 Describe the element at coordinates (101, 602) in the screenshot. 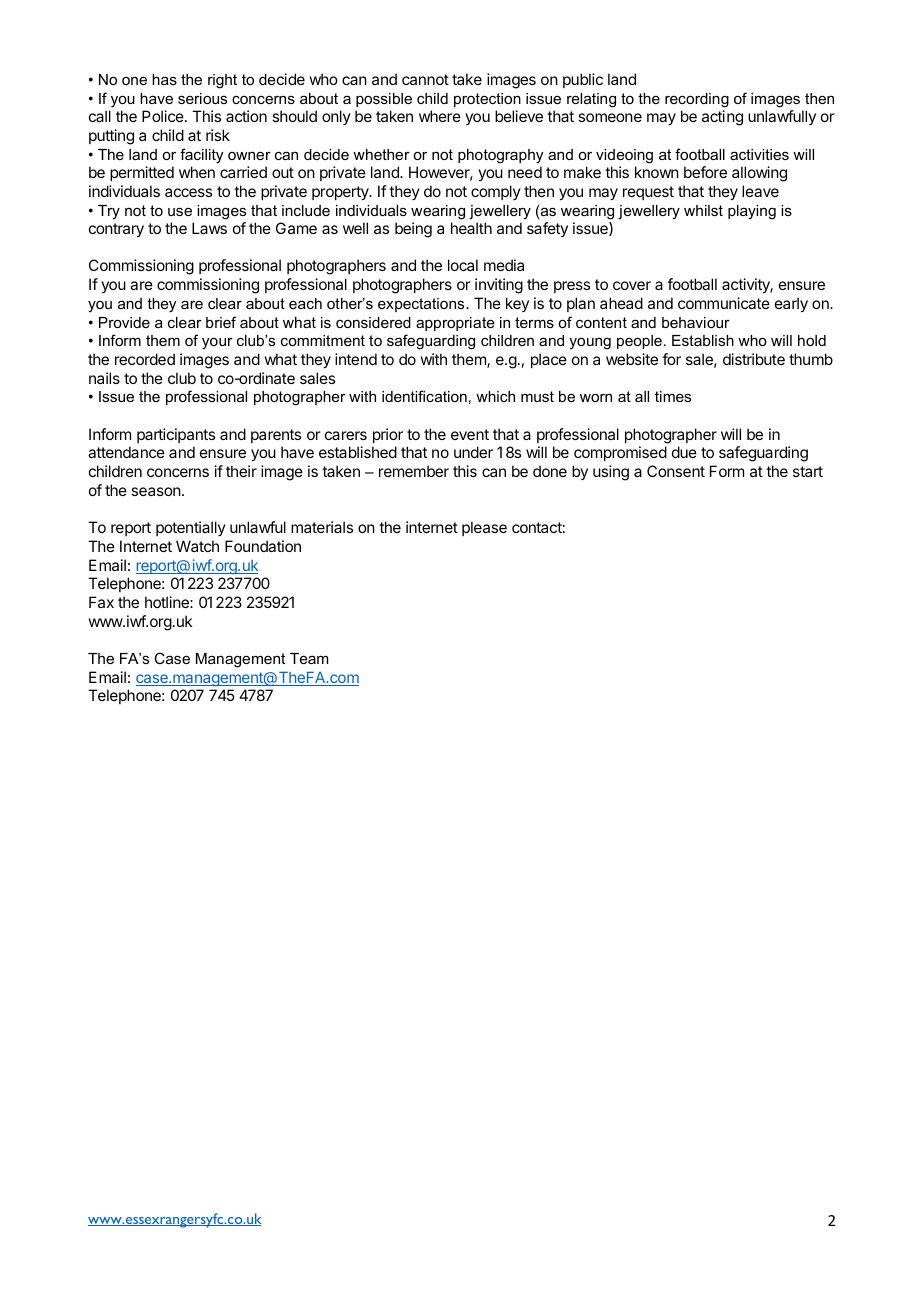

I see `Fax` at that location.
